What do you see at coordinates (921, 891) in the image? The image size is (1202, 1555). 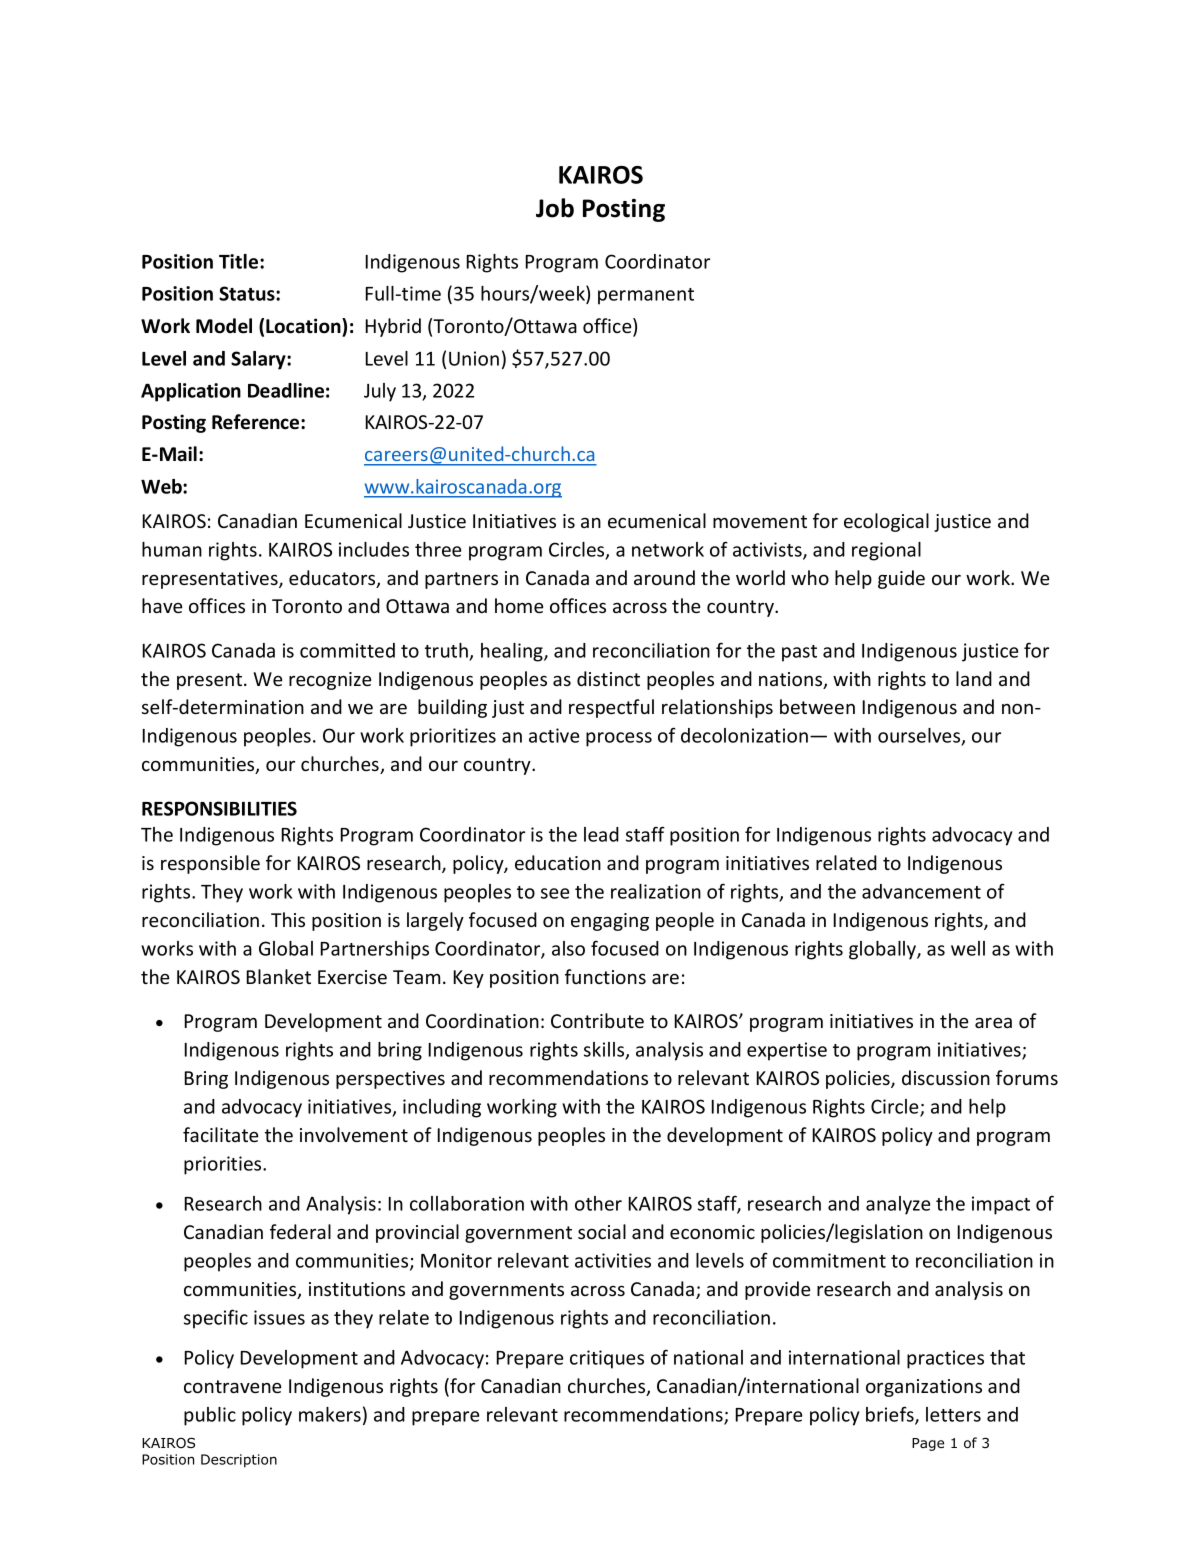 I see `advancement` at bounding box center [921, 891].
